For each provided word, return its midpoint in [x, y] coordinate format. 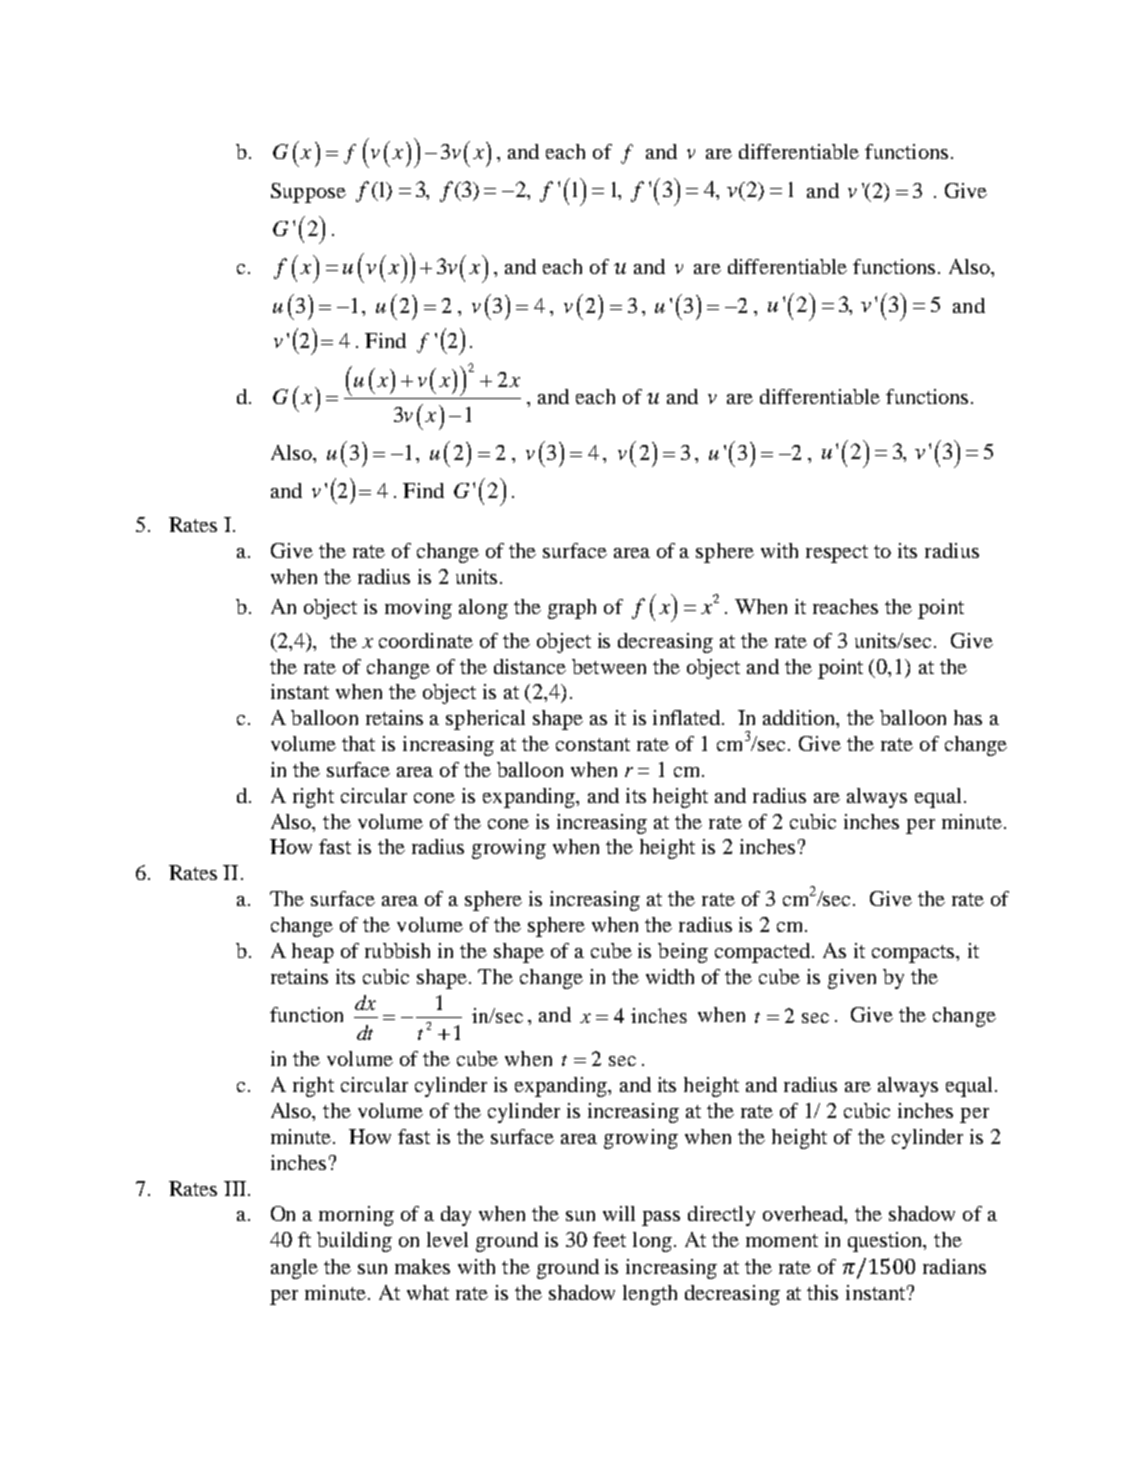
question [886, 1242]
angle [294, 1269]
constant [593, 744]
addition [800, 719]
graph [572, 609]
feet [609, 1239]
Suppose [308, 193]
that [358, 743]
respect [837, 554]
